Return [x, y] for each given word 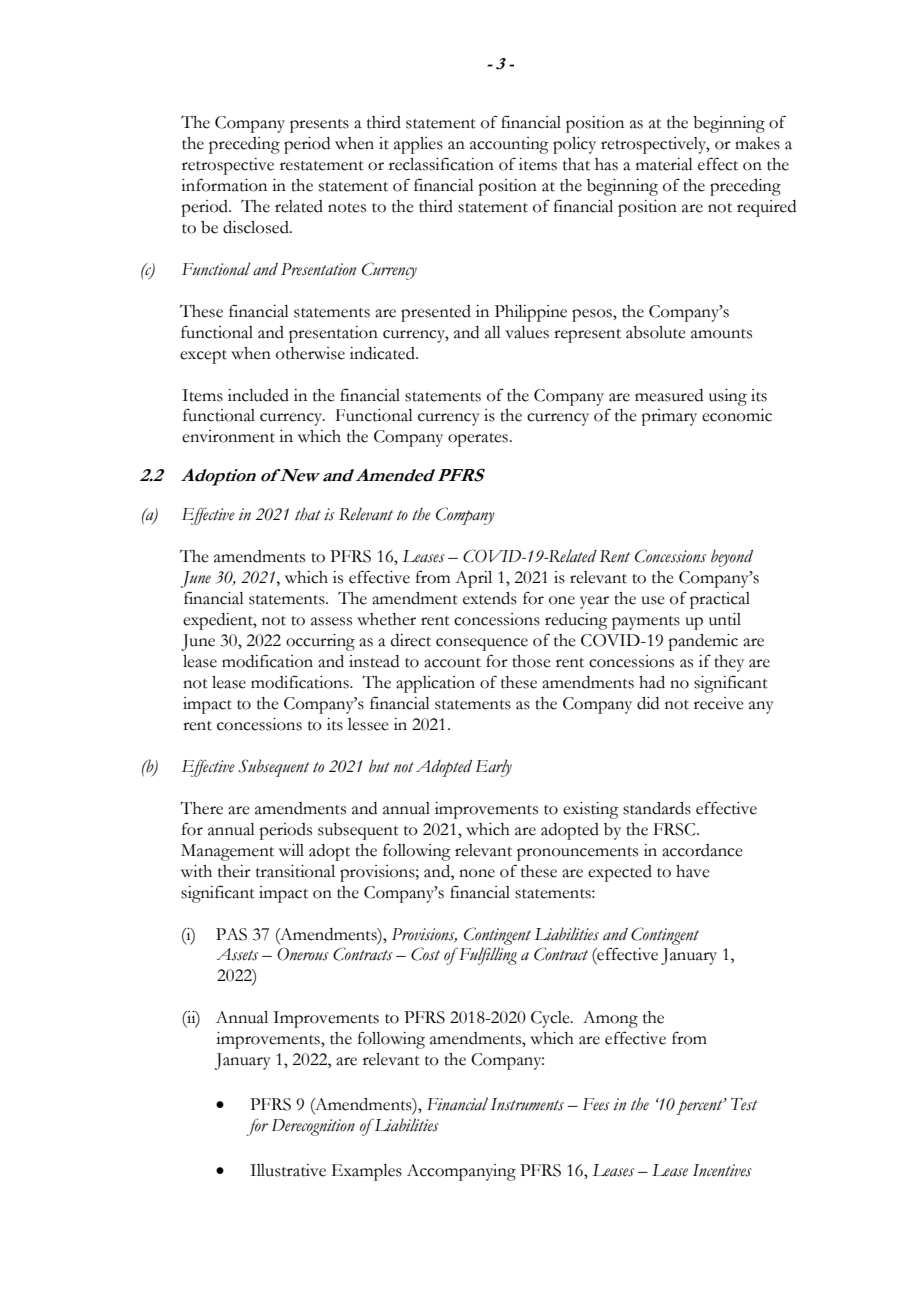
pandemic [703, 642]
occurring [320, 642]
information [224, 185]
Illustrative [288, 1170]
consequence [482, 644]
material [664, 164]
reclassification [441, 164]
